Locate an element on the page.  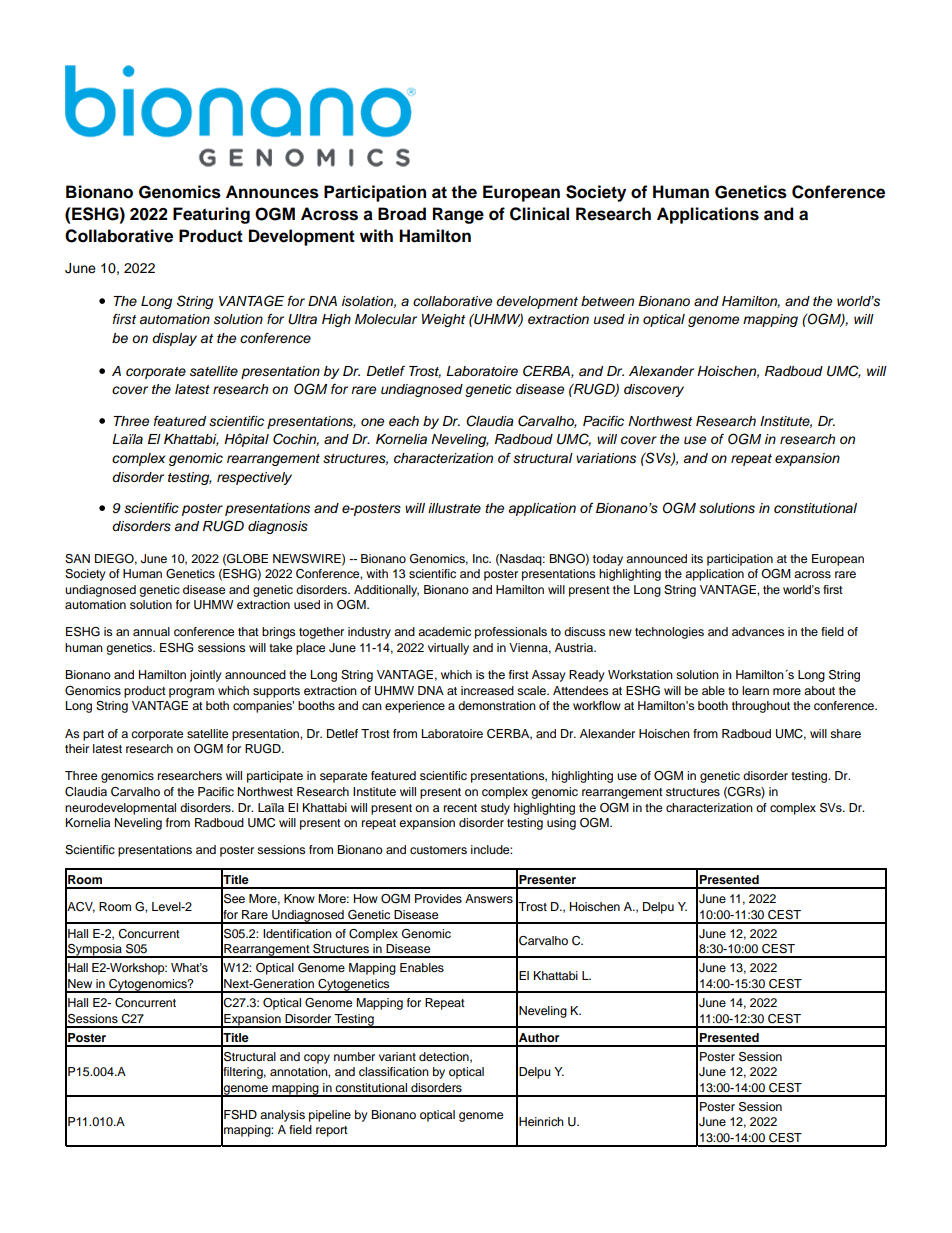
virtually is located at coordinates (448, 649).
